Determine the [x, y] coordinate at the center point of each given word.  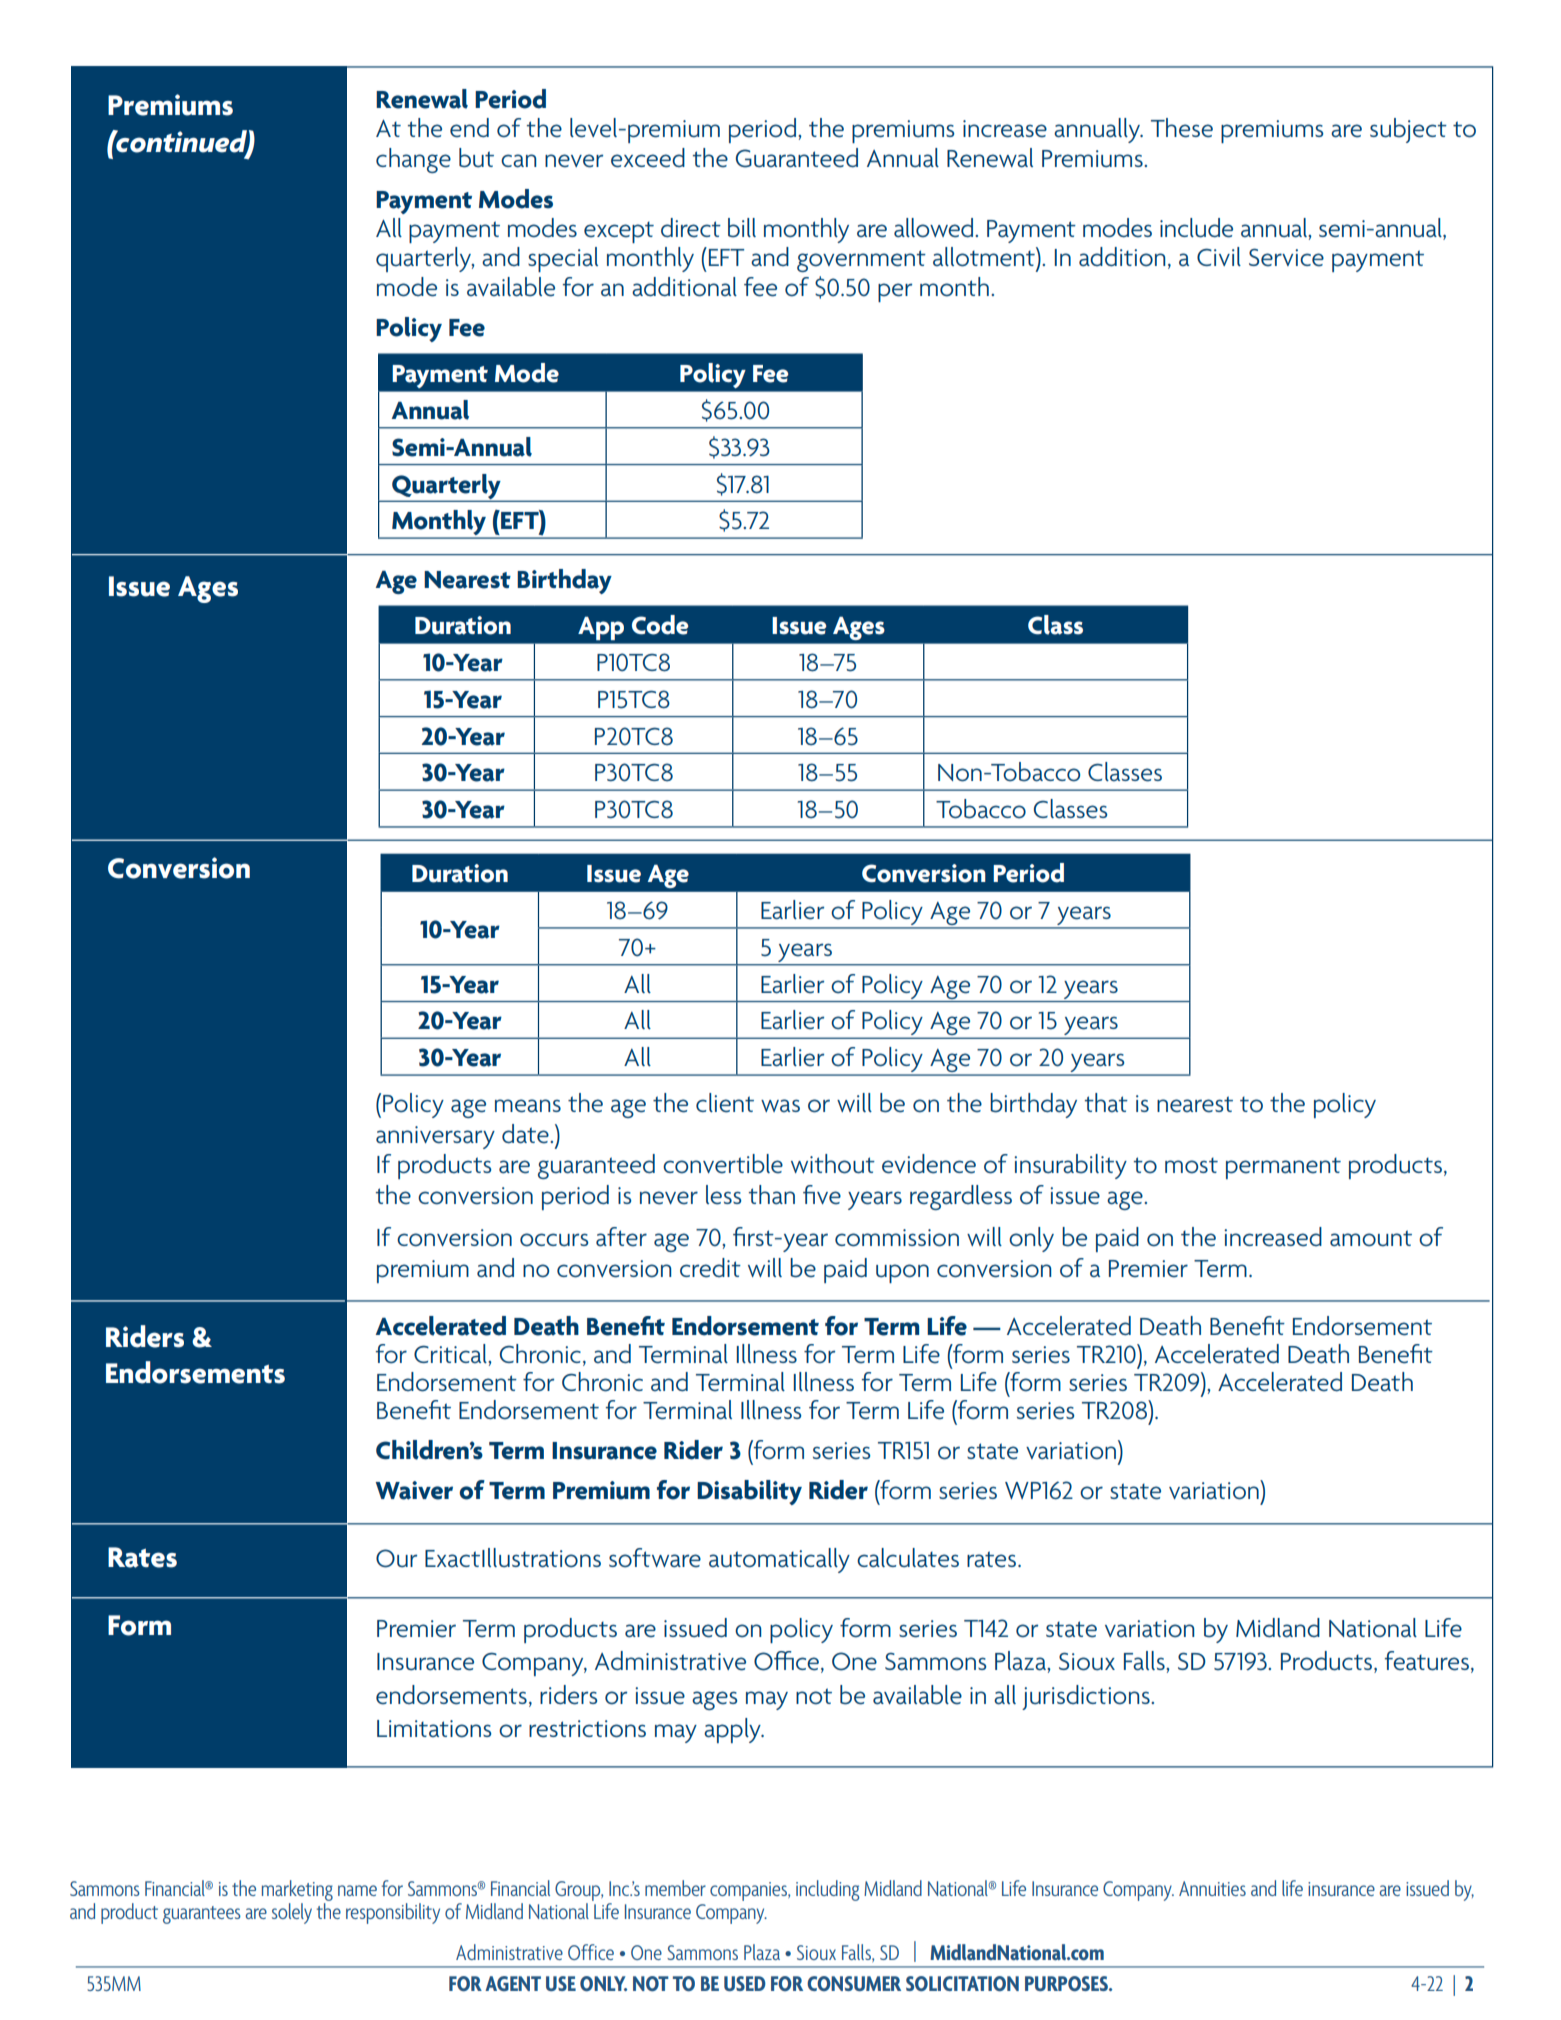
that [1106, 1103]
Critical [451, 1354]
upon [902, 1273]
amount [1371, 1238]
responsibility [393, 1913]
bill [742, 228]
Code [660, 625]
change [413, 160]
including [827, 1890]
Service [1286, 257]
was [780, 1106]
